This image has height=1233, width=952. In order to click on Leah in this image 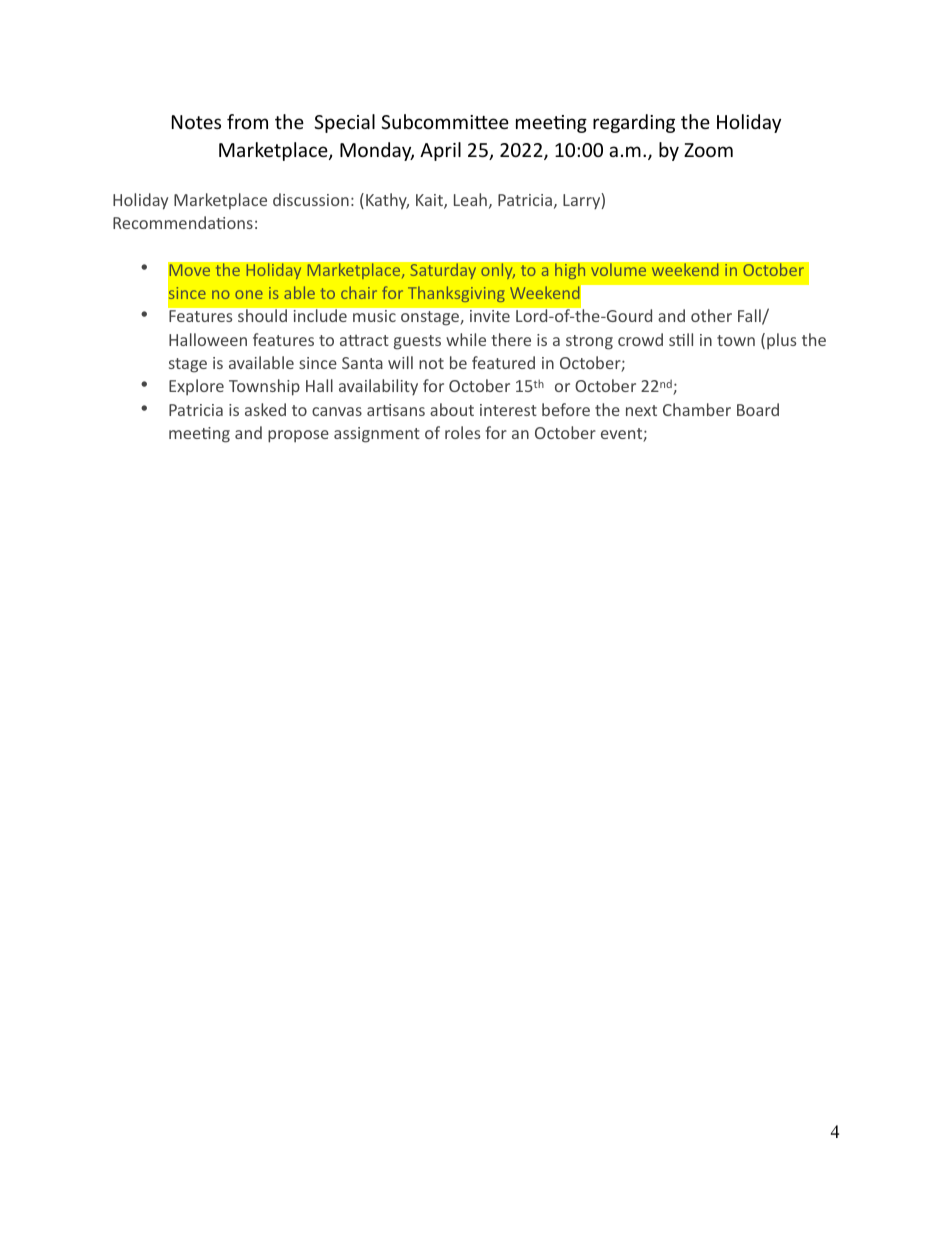, I will do `click(470, 199)`.
